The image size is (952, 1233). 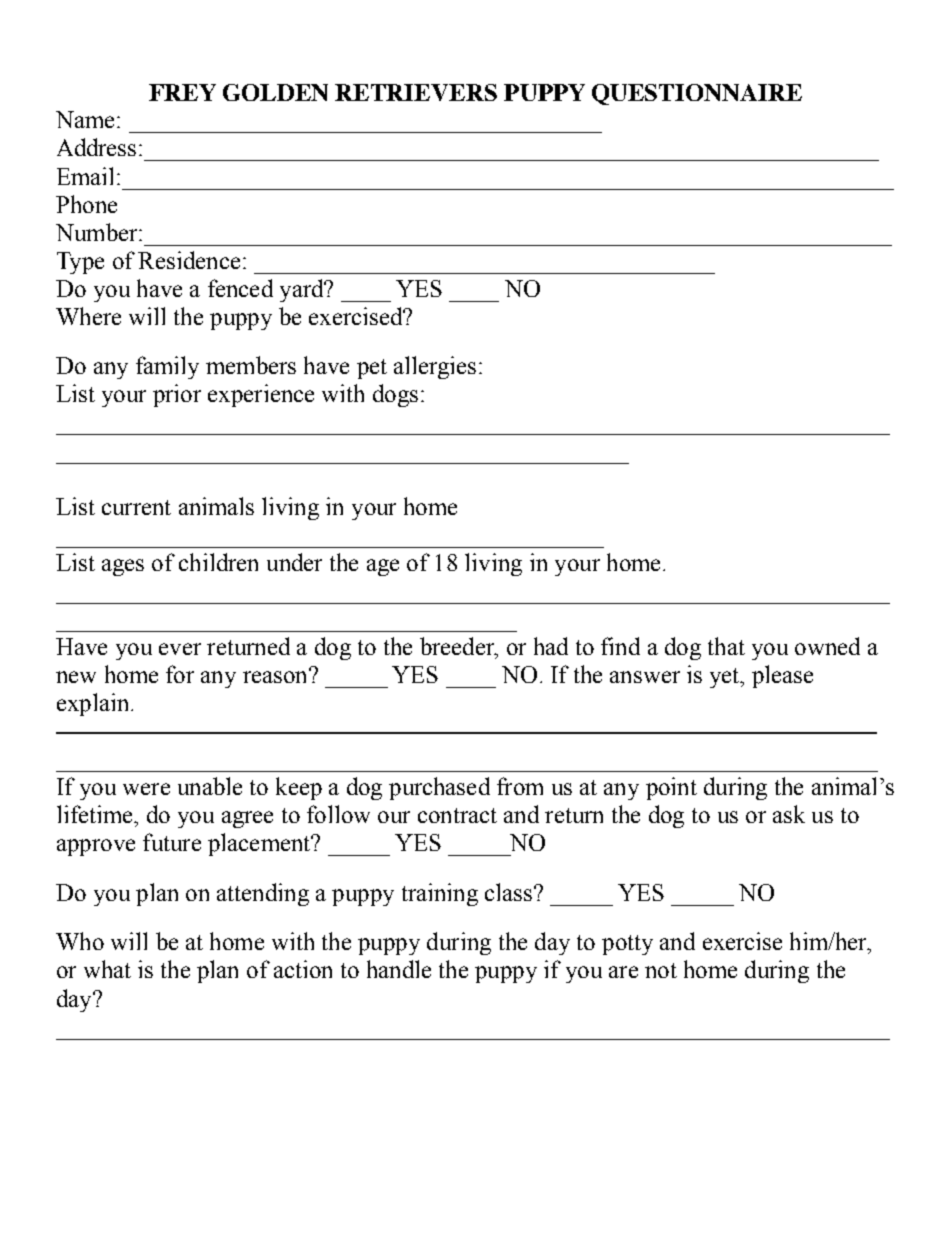 I want to click on were, so click(x=146, y=789).
